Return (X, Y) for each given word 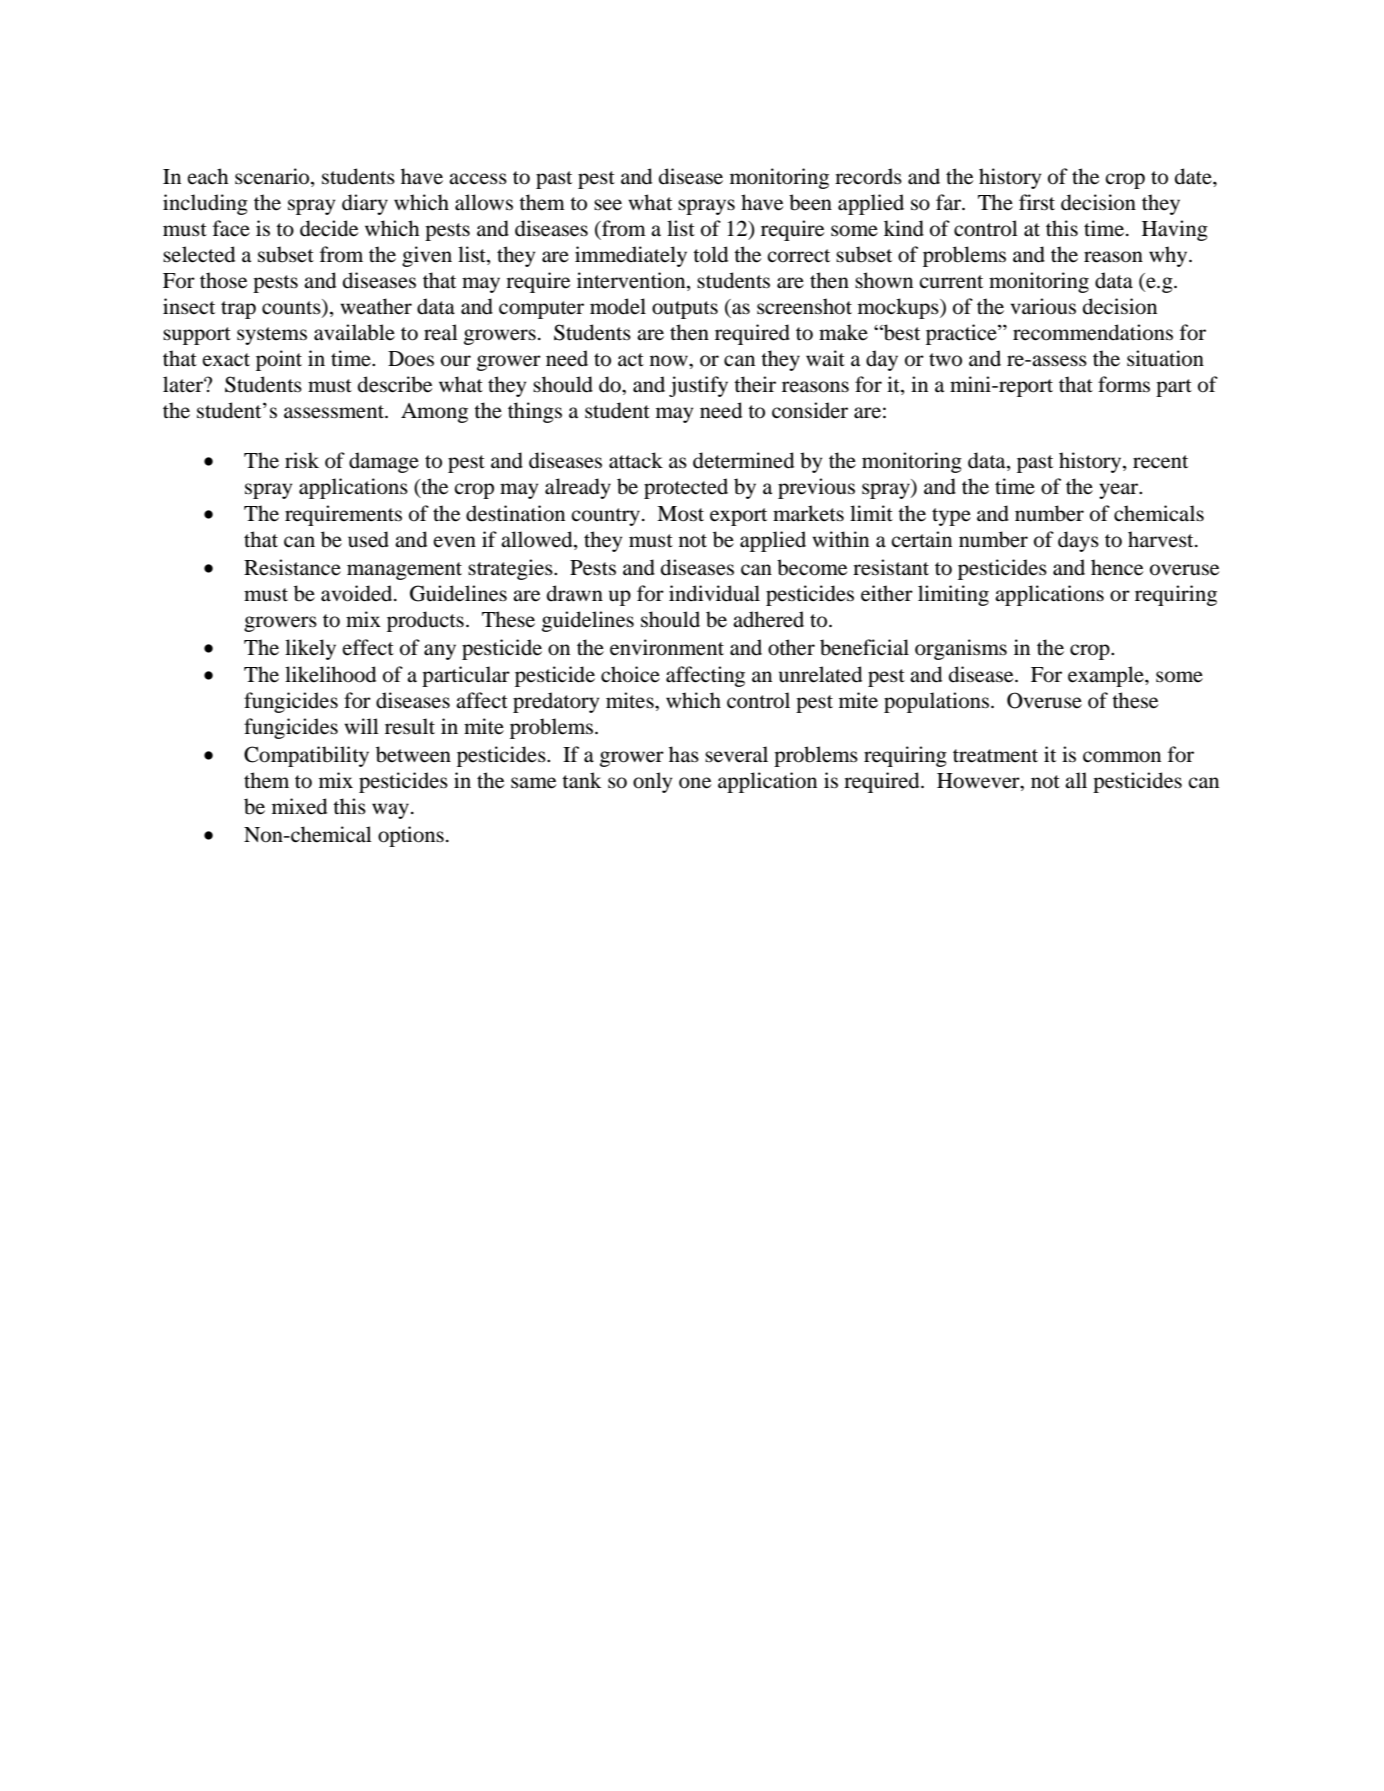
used (368, 539)
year (1120, 491)
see (608, 205)
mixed (299, 806)
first (1037, 202)
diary (365, 204)
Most (680, 514)
